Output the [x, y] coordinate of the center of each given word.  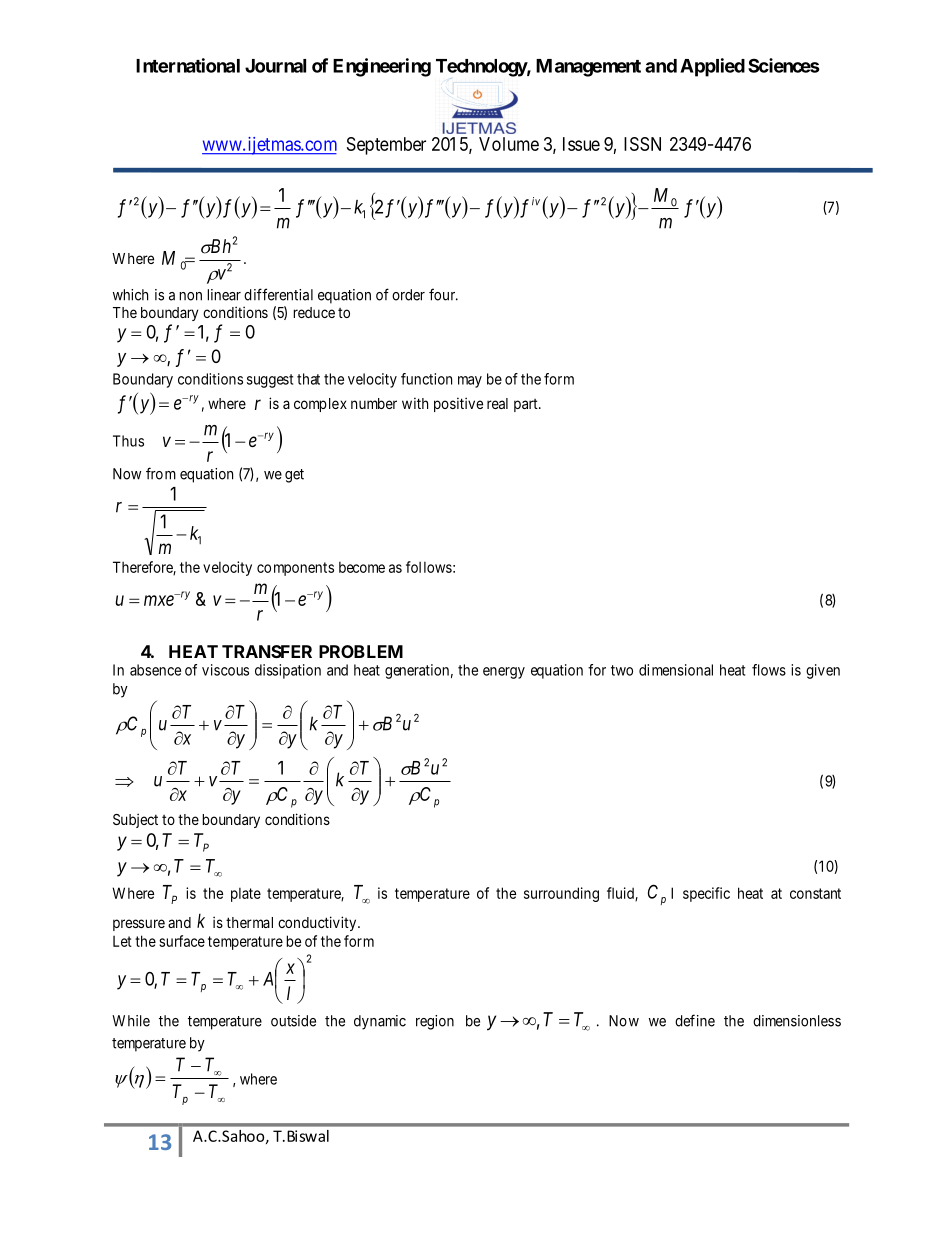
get [294, 476]
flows [769, 670]
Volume [509, 144]
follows [429, 567]
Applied [712, 67]
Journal [275, 66]
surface [182, 941]
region [435, 1022]
